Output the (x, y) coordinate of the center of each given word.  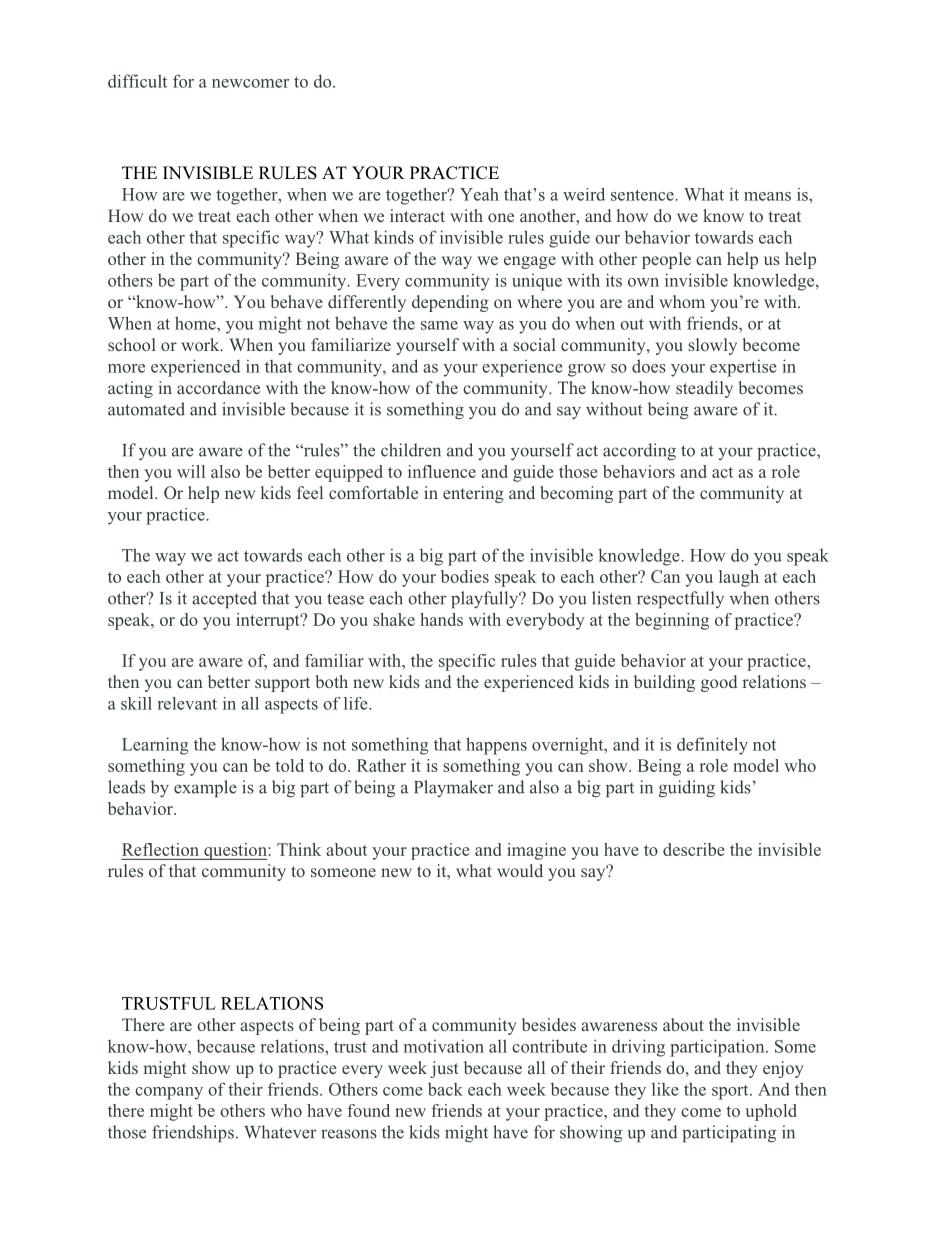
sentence (643, 195)
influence (442, 471)
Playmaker (453, 788)
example (205, 788)
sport (731, 1092)
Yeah (479, 194)
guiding (687, 788)
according (639, 451)
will (191, 471)
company (169, 1093)
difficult (137, 81)
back (445, 1089)
